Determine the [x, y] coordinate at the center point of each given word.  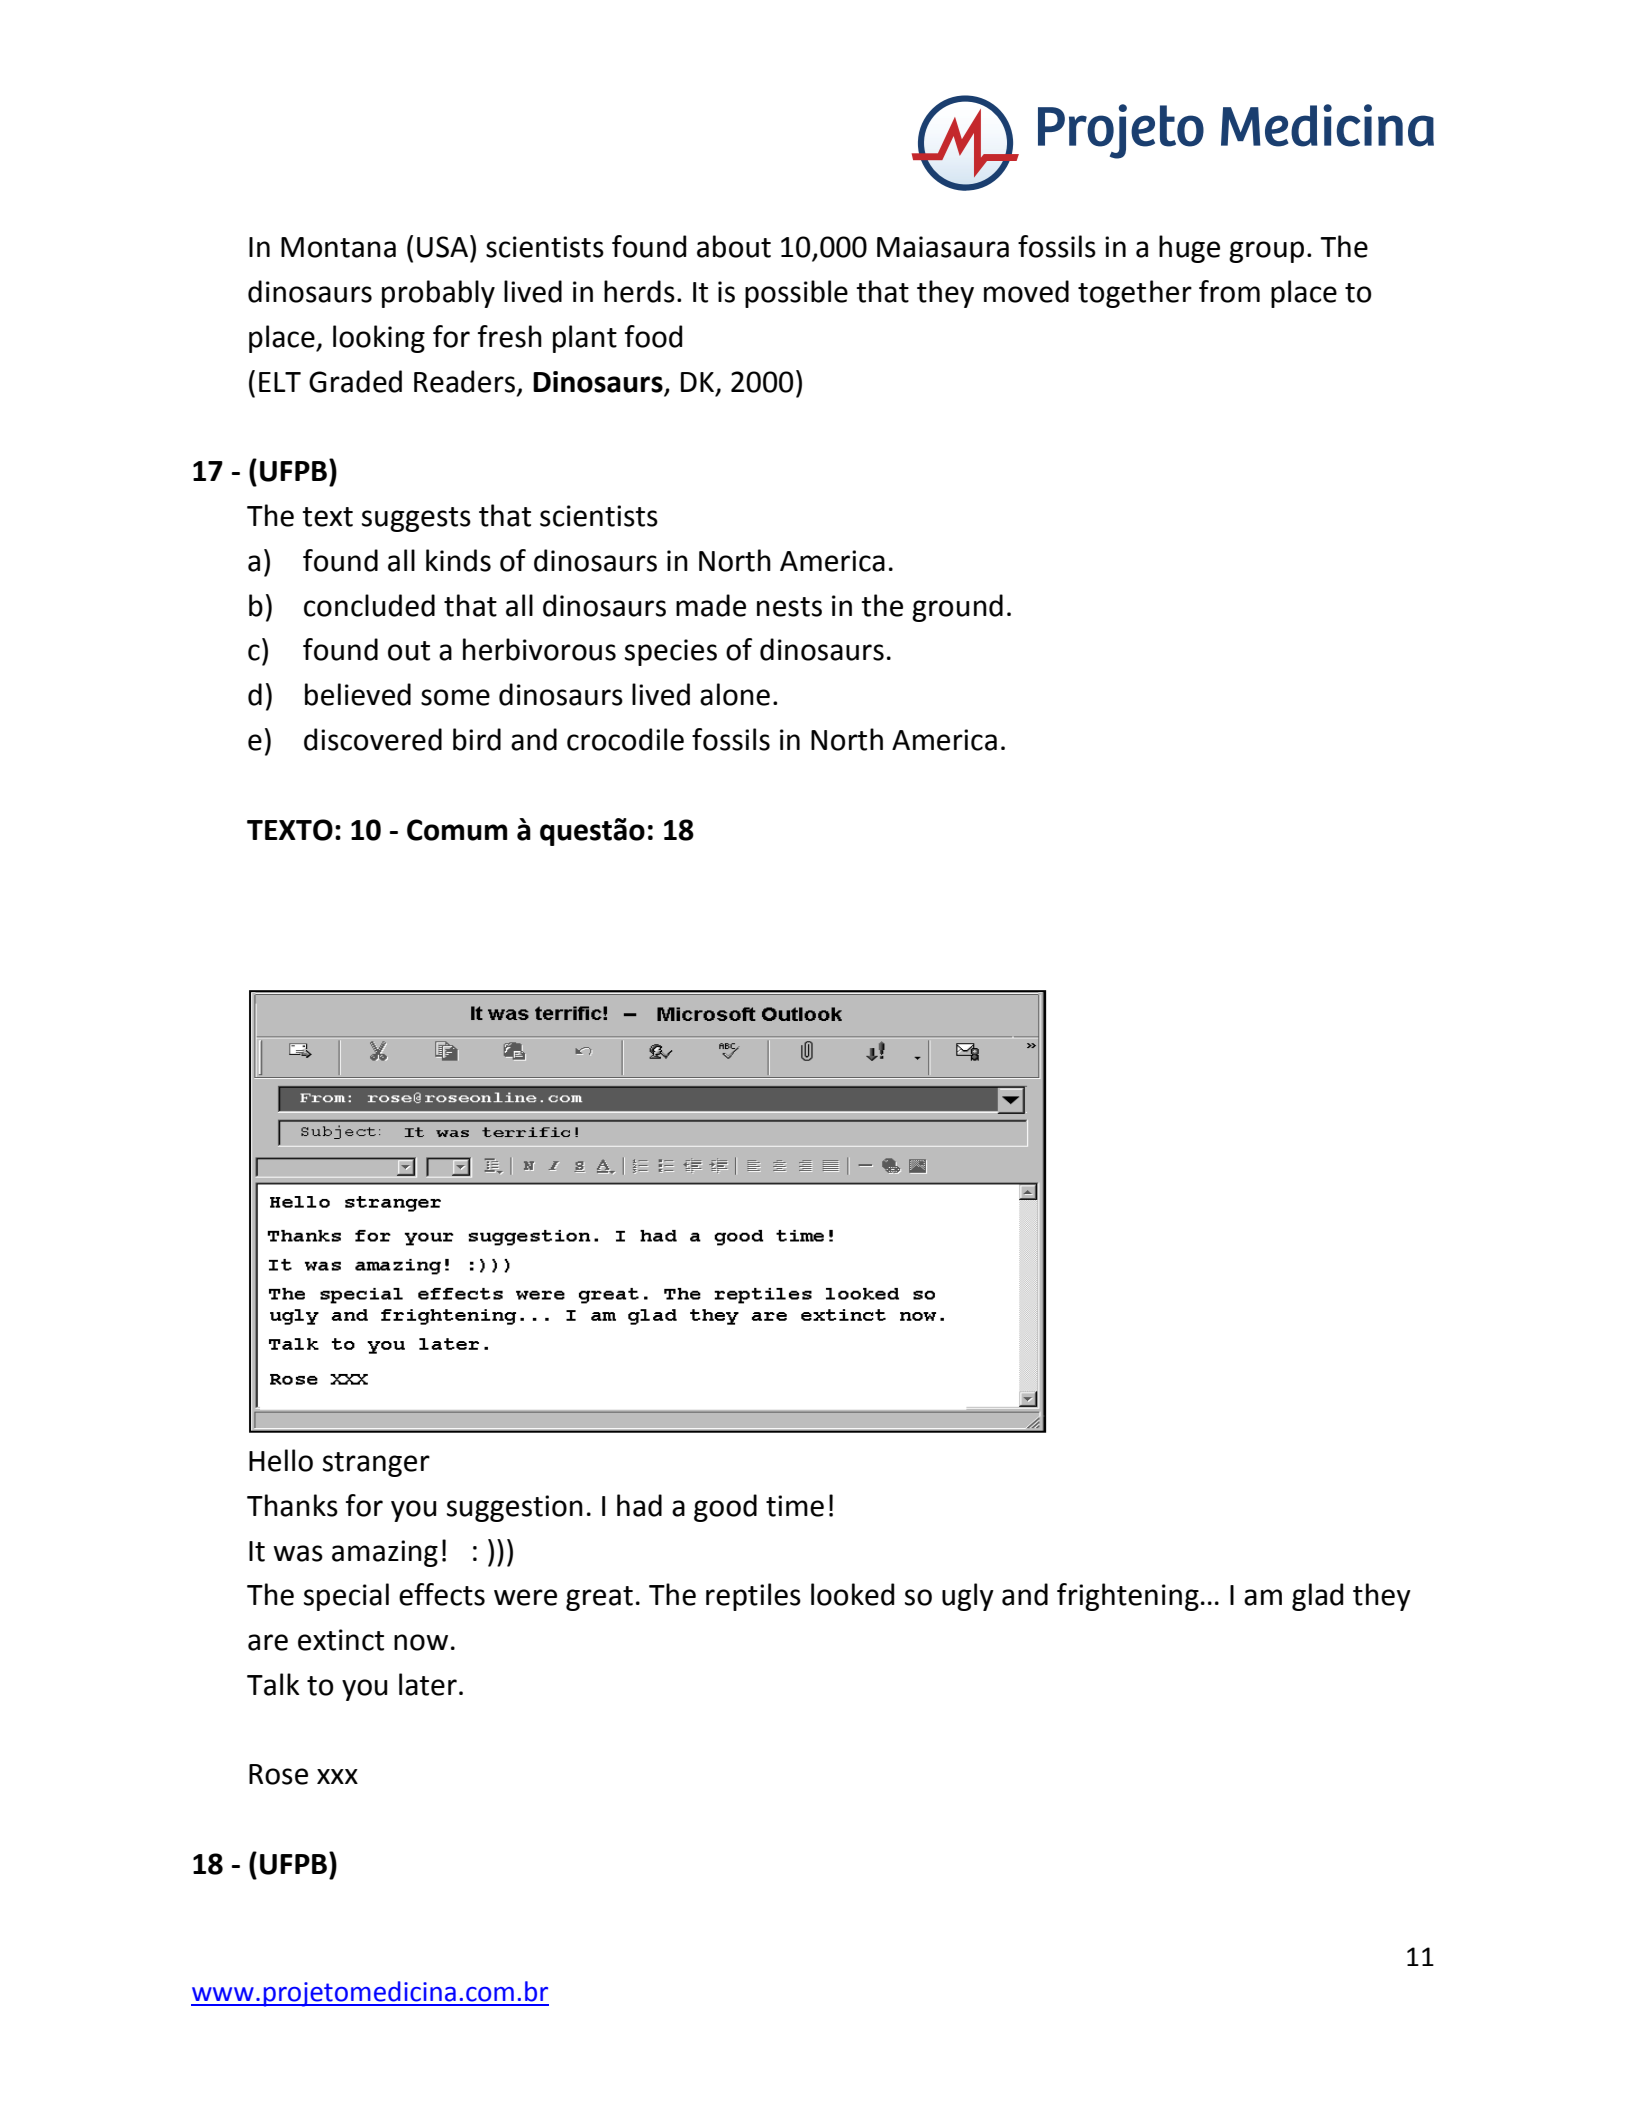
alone [735, 694]
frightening [1128, 1597]
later [428, 1684]
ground [957, 608]
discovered [373, 739]
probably [438, 294]
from [1229, 291]
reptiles [753, 1597]
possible [796, 294]
